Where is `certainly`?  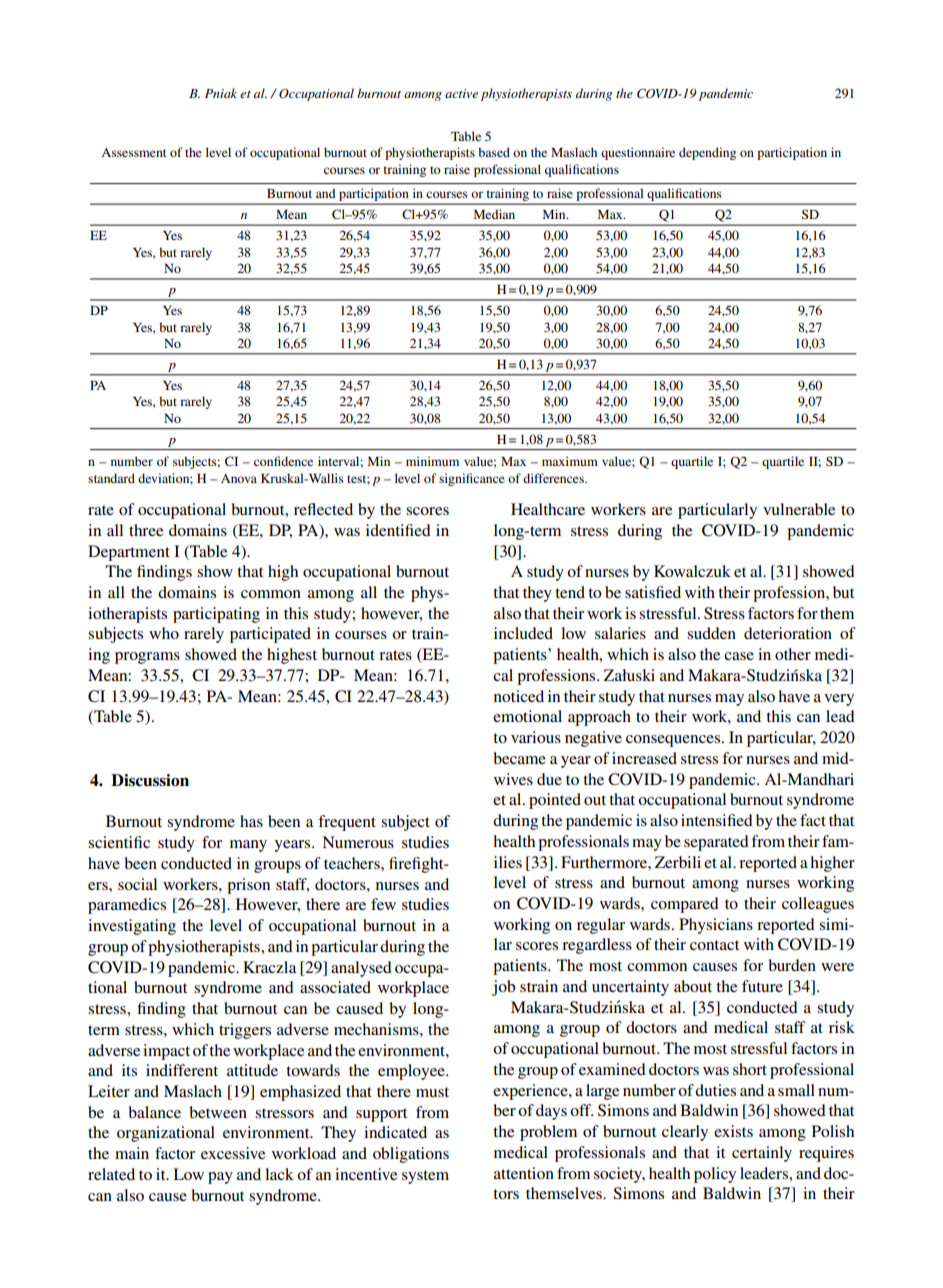 certainly is located at coordinates (762, 1154).
